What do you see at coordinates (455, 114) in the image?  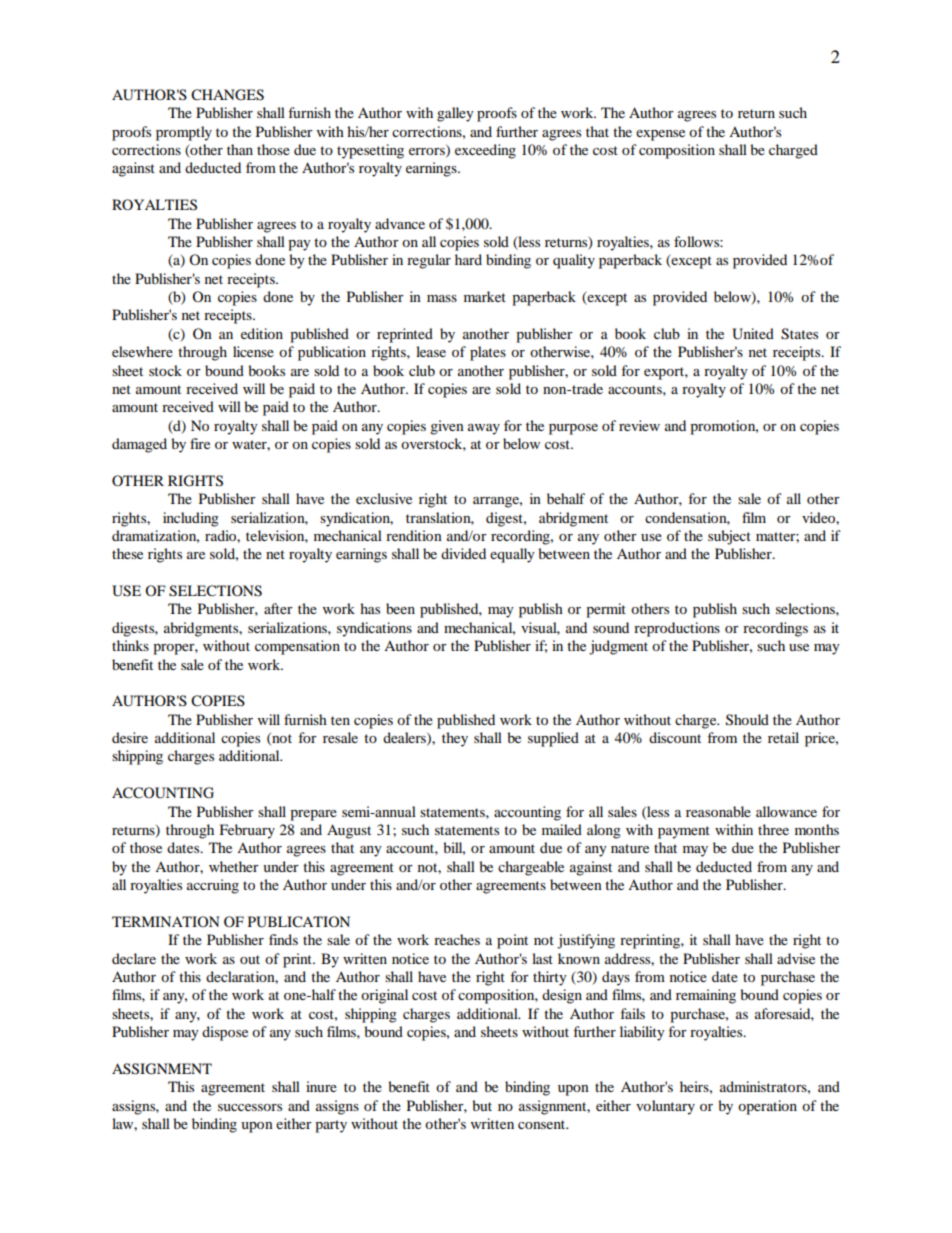 I see `galley` at bounding box center [455, 114].
